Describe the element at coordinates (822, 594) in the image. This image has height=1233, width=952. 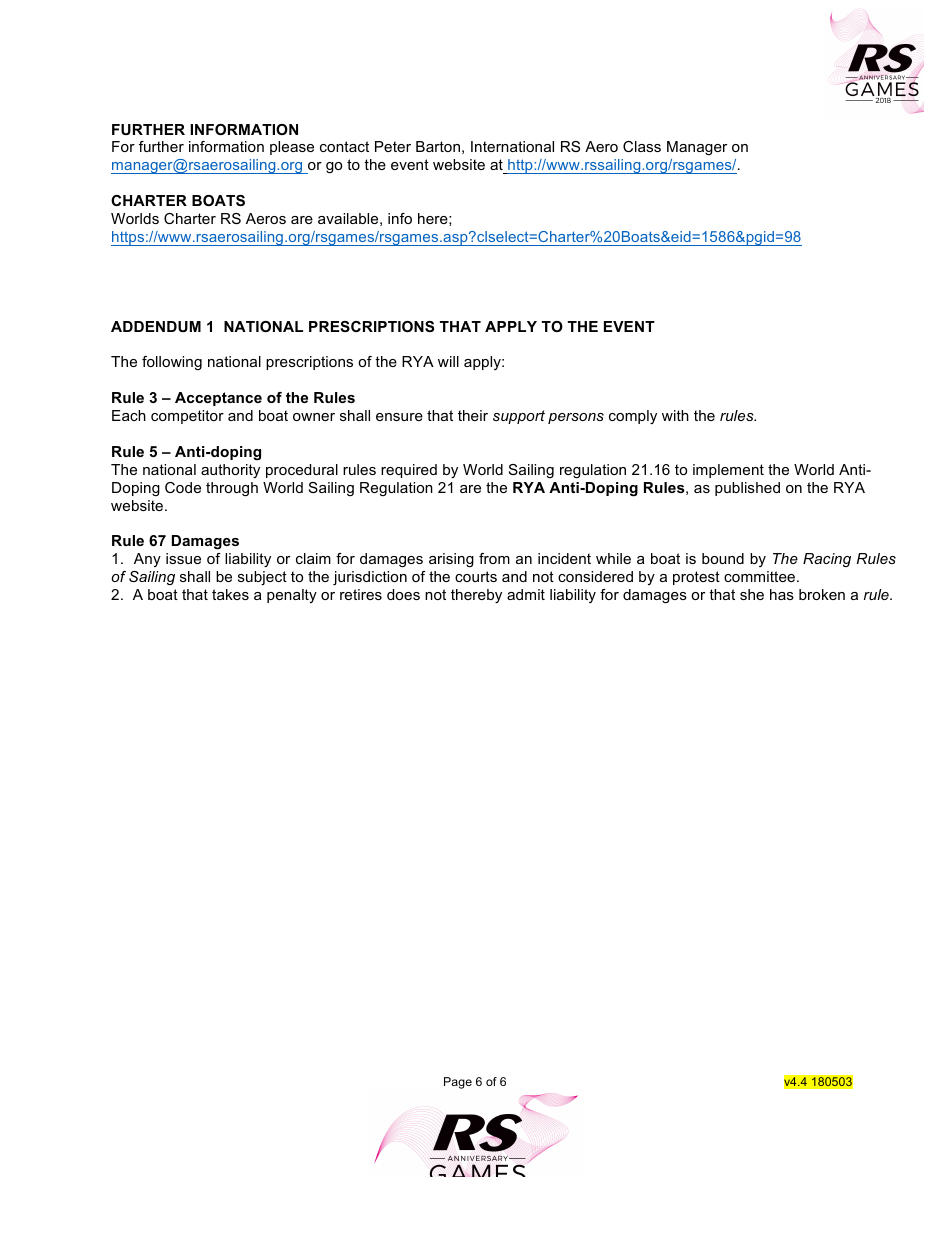
I see `broken` at that location.
